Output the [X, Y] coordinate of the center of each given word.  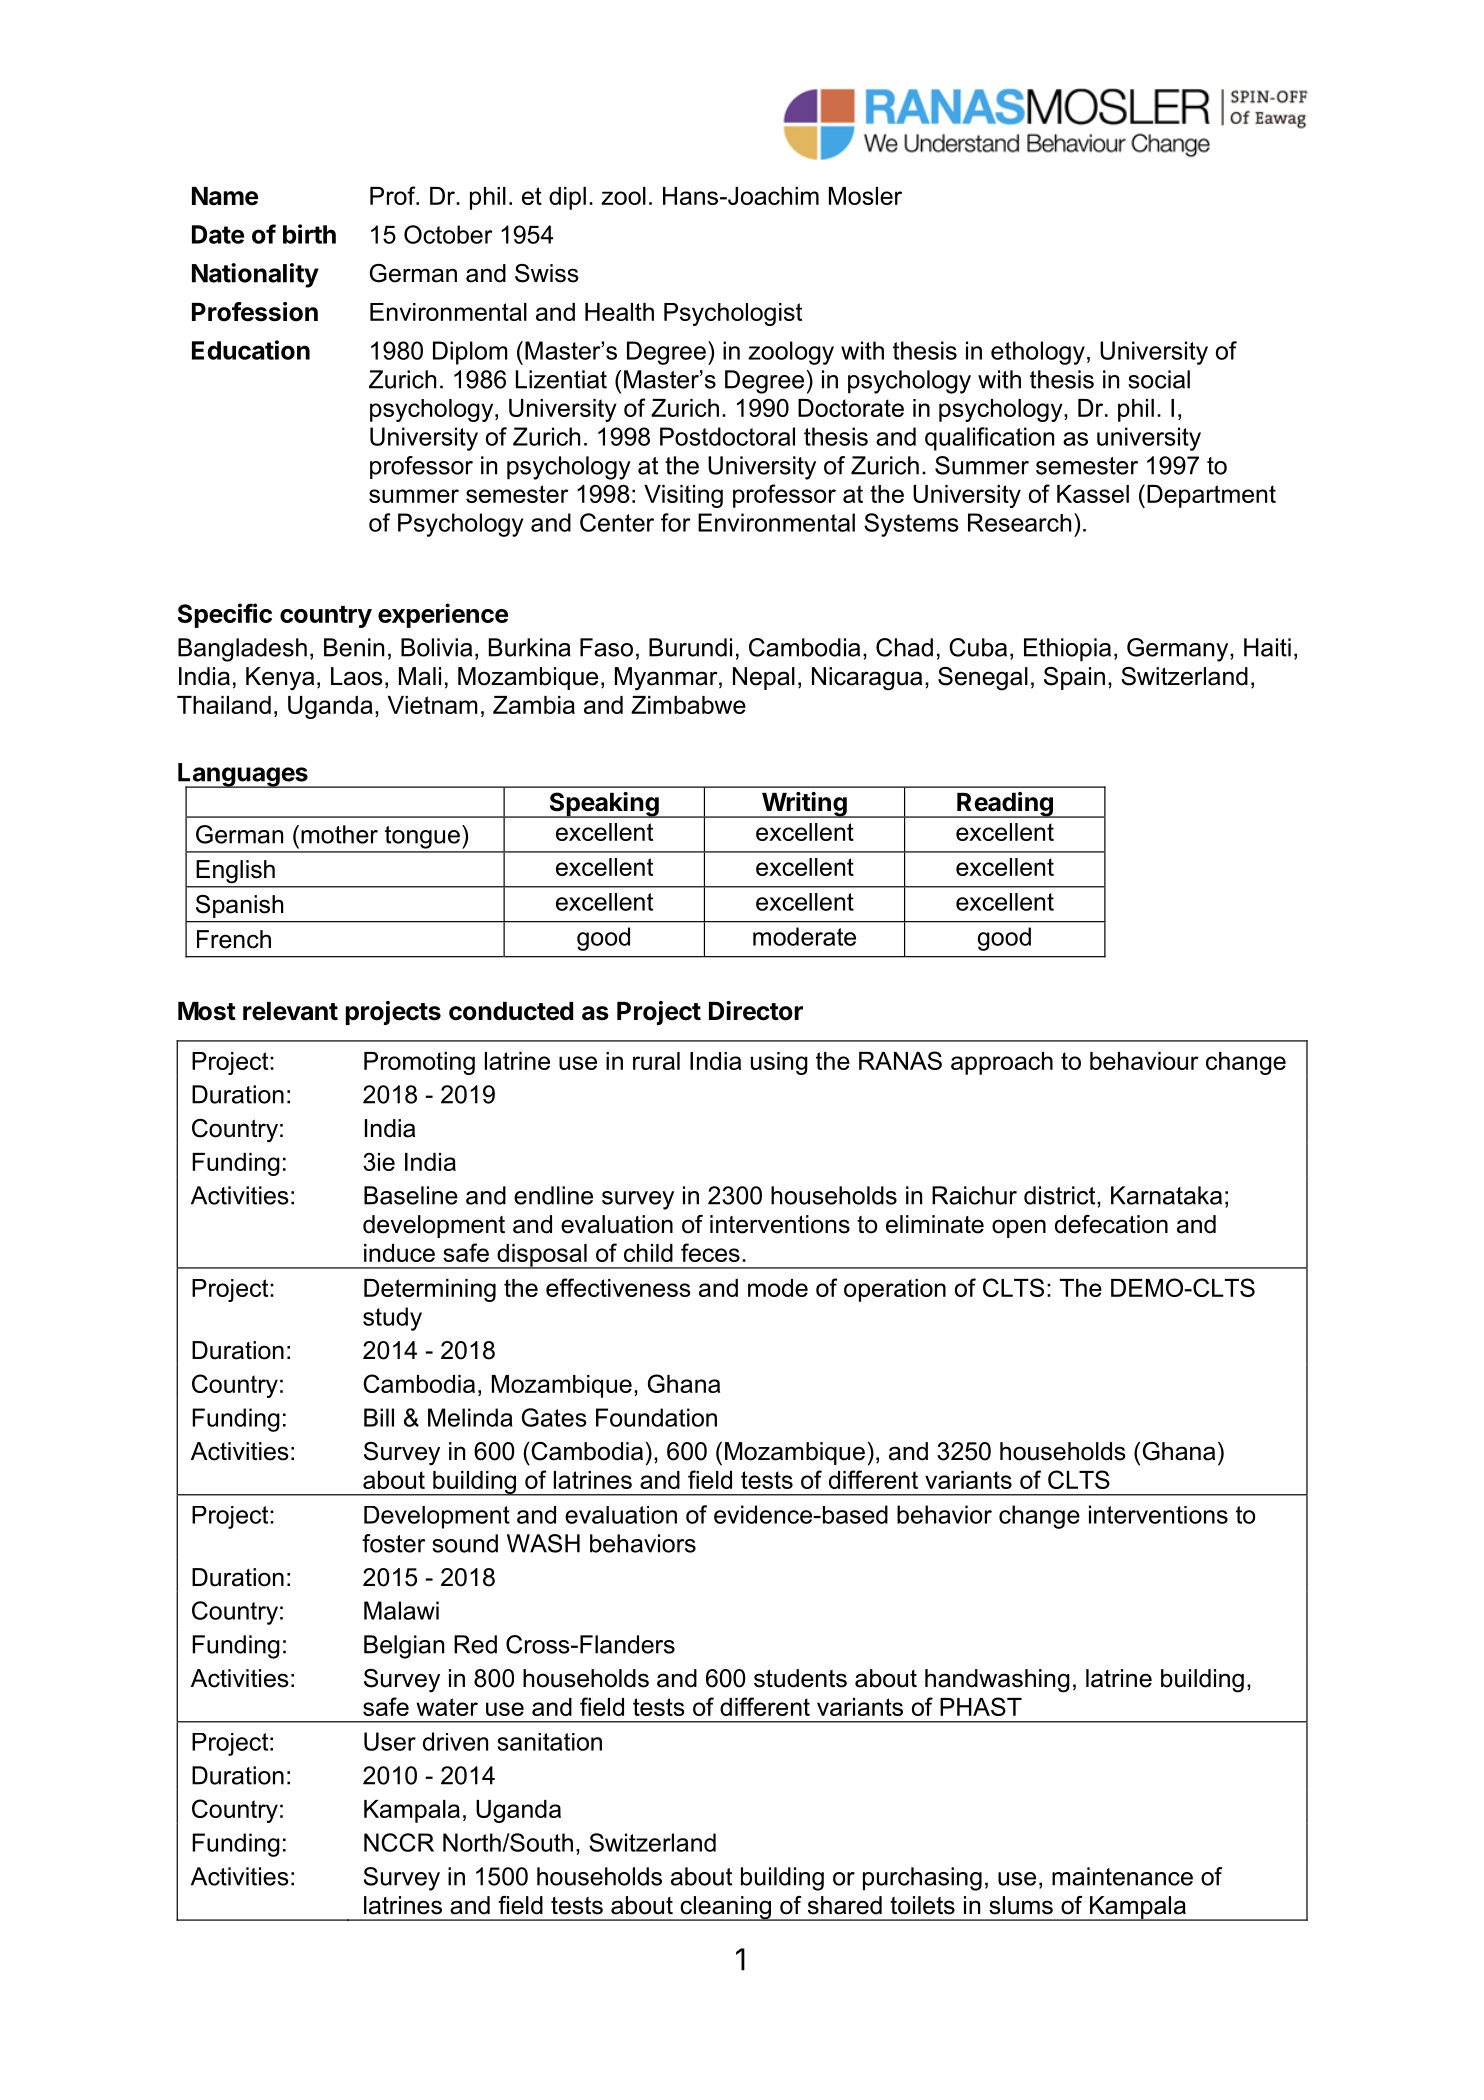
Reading [1005, 805]
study [392, 1319]
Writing [804, 805]
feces [710, 1252]
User [390, 1741]
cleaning [725, 1908]
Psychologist [733, 314]
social [1159, 379]
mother [339, 834]
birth [309, 234]
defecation [1111, 1224]
